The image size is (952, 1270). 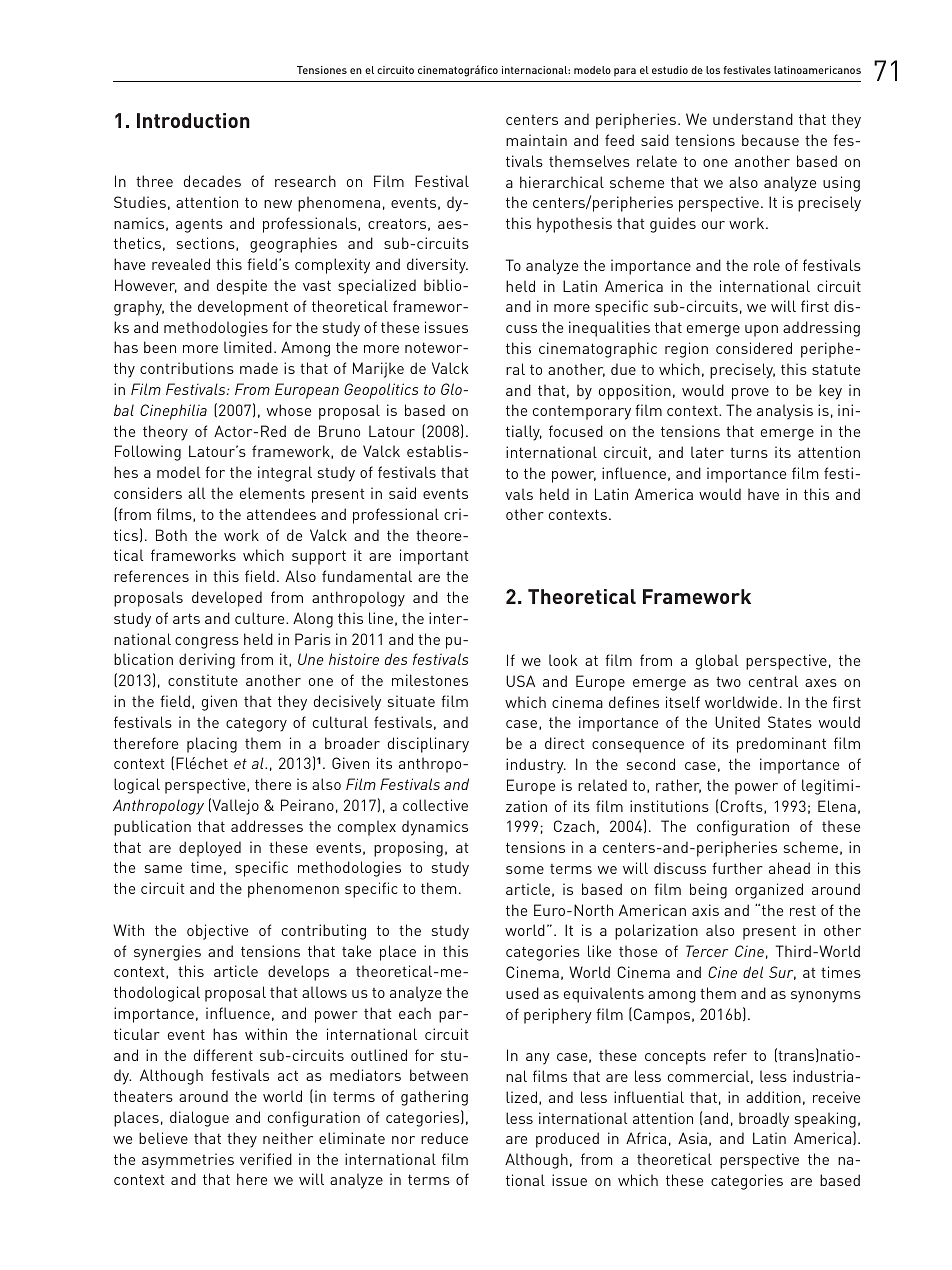 I want to click on reduce, so click(x=444, y=1138).
